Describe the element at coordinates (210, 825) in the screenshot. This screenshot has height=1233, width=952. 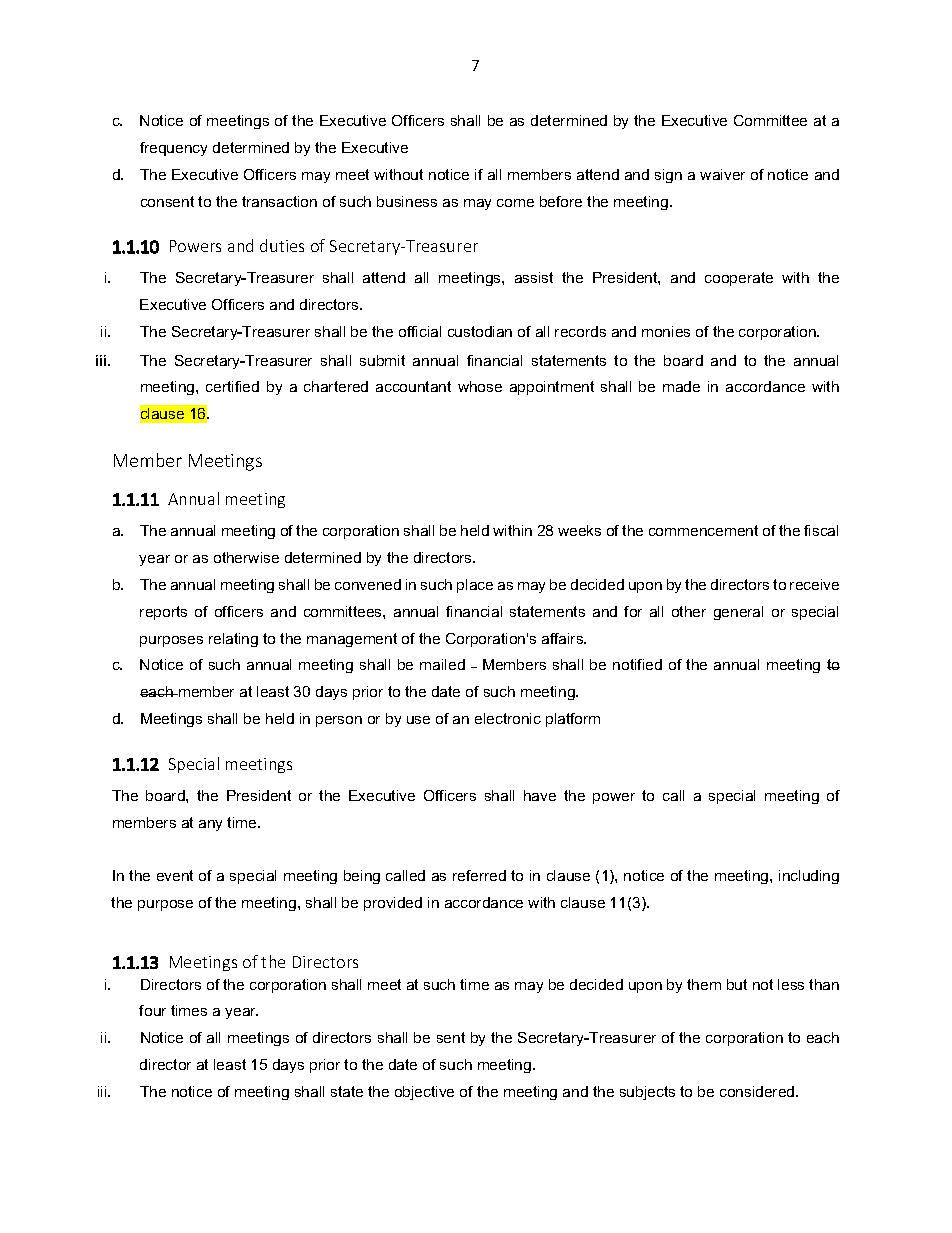
I see `any` at that location.
